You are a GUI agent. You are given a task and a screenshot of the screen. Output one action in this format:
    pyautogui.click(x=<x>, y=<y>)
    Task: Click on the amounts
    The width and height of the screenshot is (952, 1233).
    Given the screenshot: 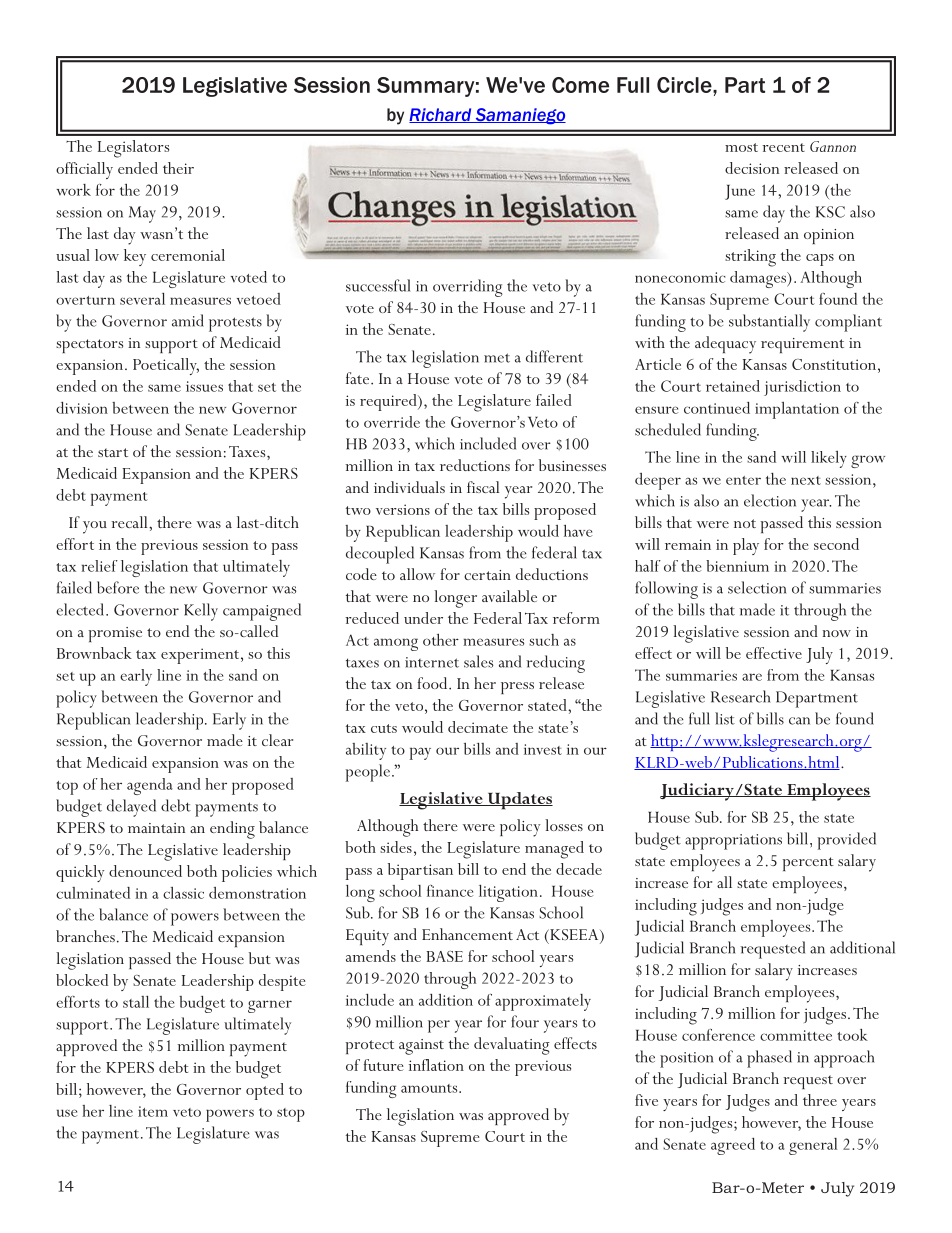 What is the action you would take?
    pyautogui.click(x=430, y=1088)
